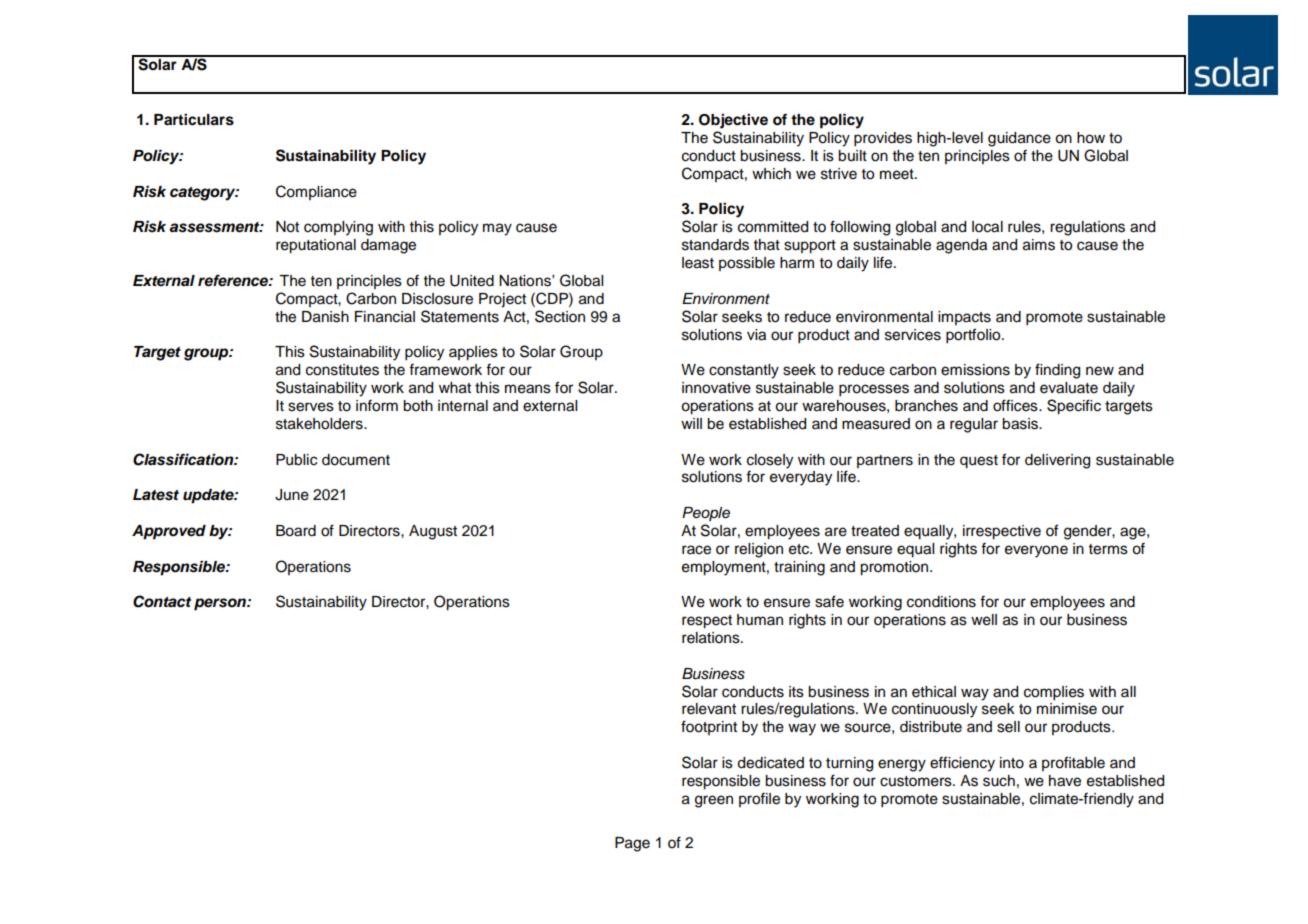 The height and width of the page is (924, 1308). I want to click on Particulars, so click(194, 119).
